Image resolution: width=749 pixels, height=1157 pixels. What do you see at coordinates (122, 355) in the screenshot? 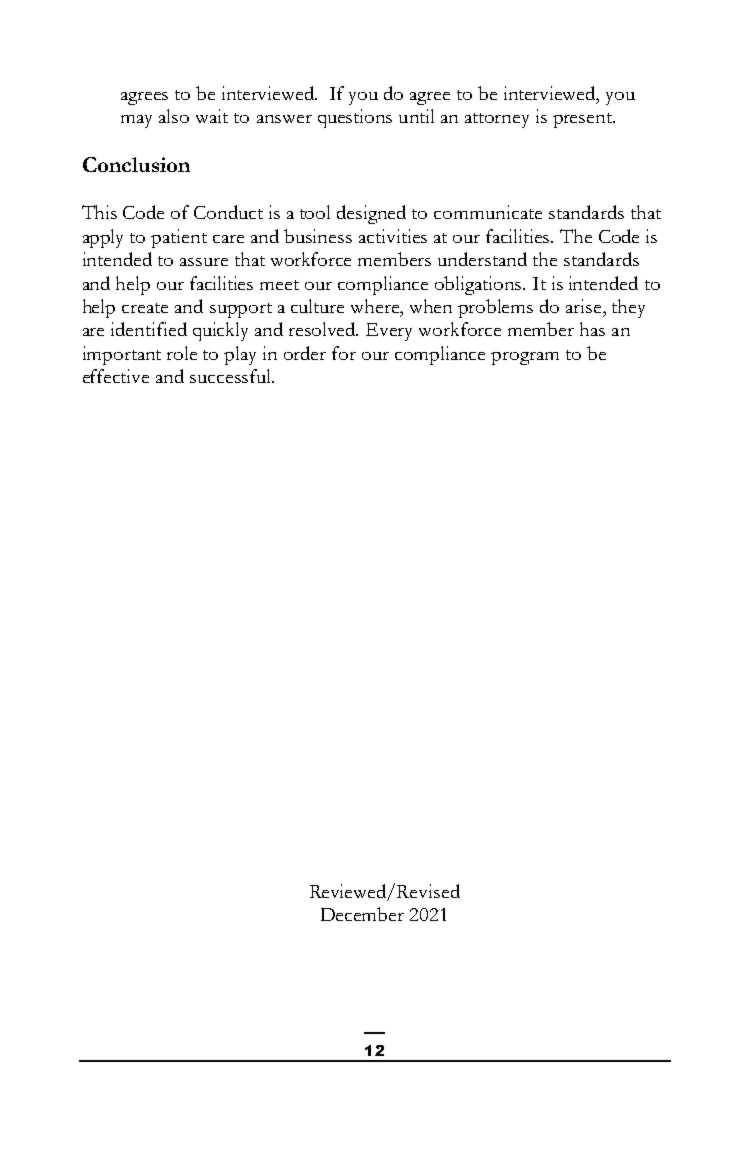
I see `important` at bounding box center [122, 355].
